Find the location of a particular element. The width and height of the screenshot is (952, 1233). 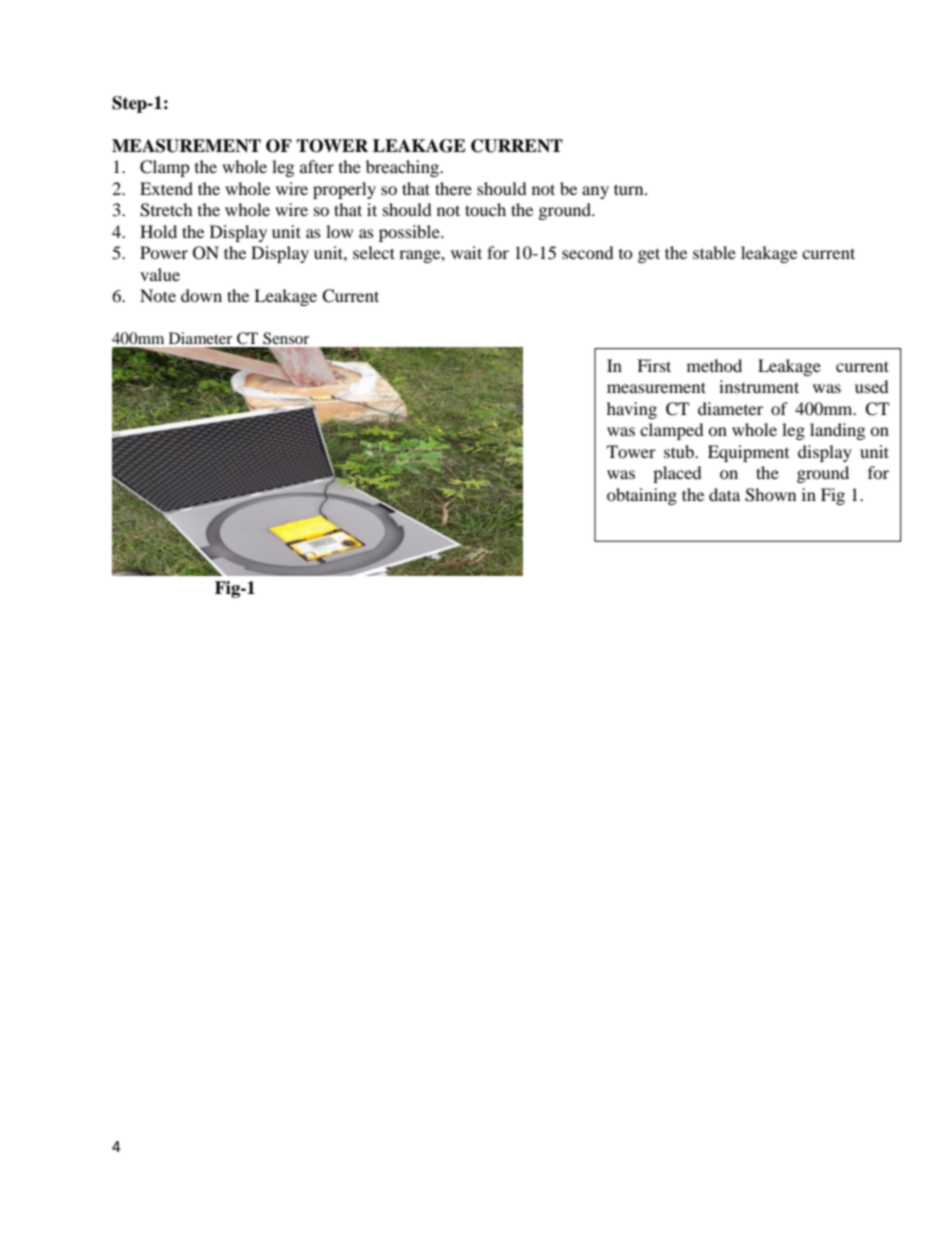

there is located at coordinates (453, 188).
